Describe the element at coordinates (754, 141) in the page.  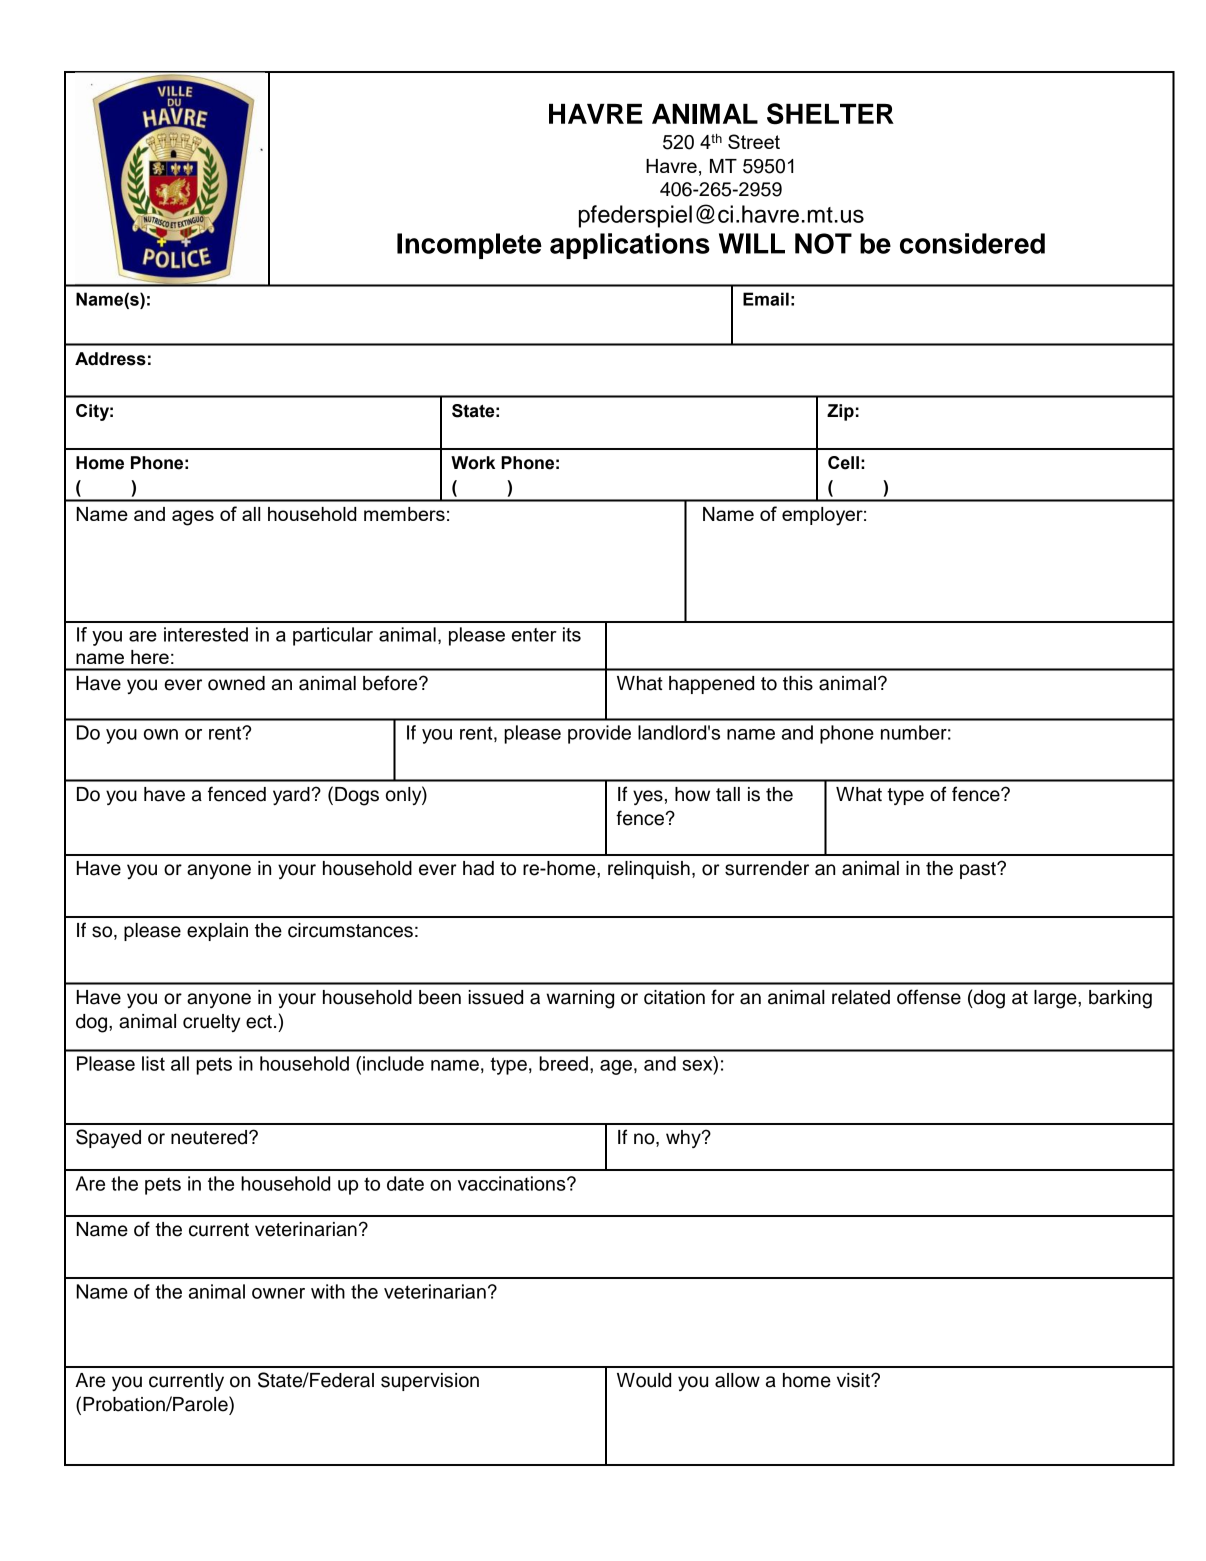
I see `Street` at that location.
